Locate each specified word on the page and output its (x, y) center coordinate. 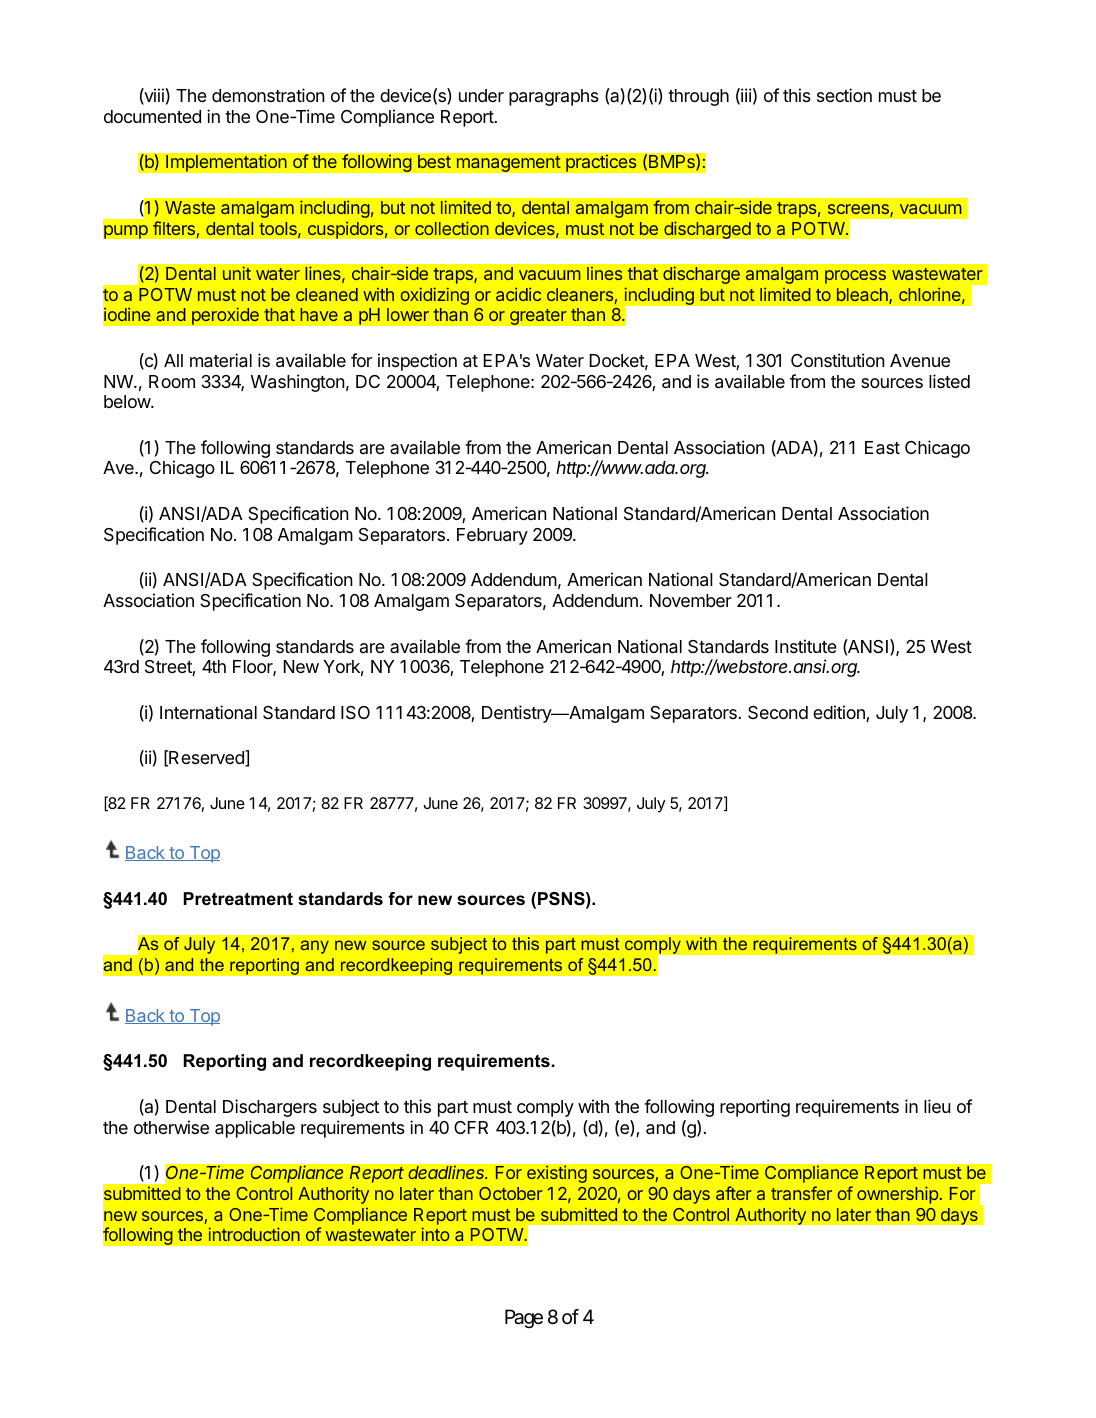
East (882, 448)
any (314, 947)
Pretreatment (238, 899)
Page (524, 1319)
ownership (897, 1195)
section (844, 95)
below (128, 401)
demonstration (268, 95)
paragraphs (554, 97)
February (492, 536)
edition (840, 713)
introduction (254, 1234)
